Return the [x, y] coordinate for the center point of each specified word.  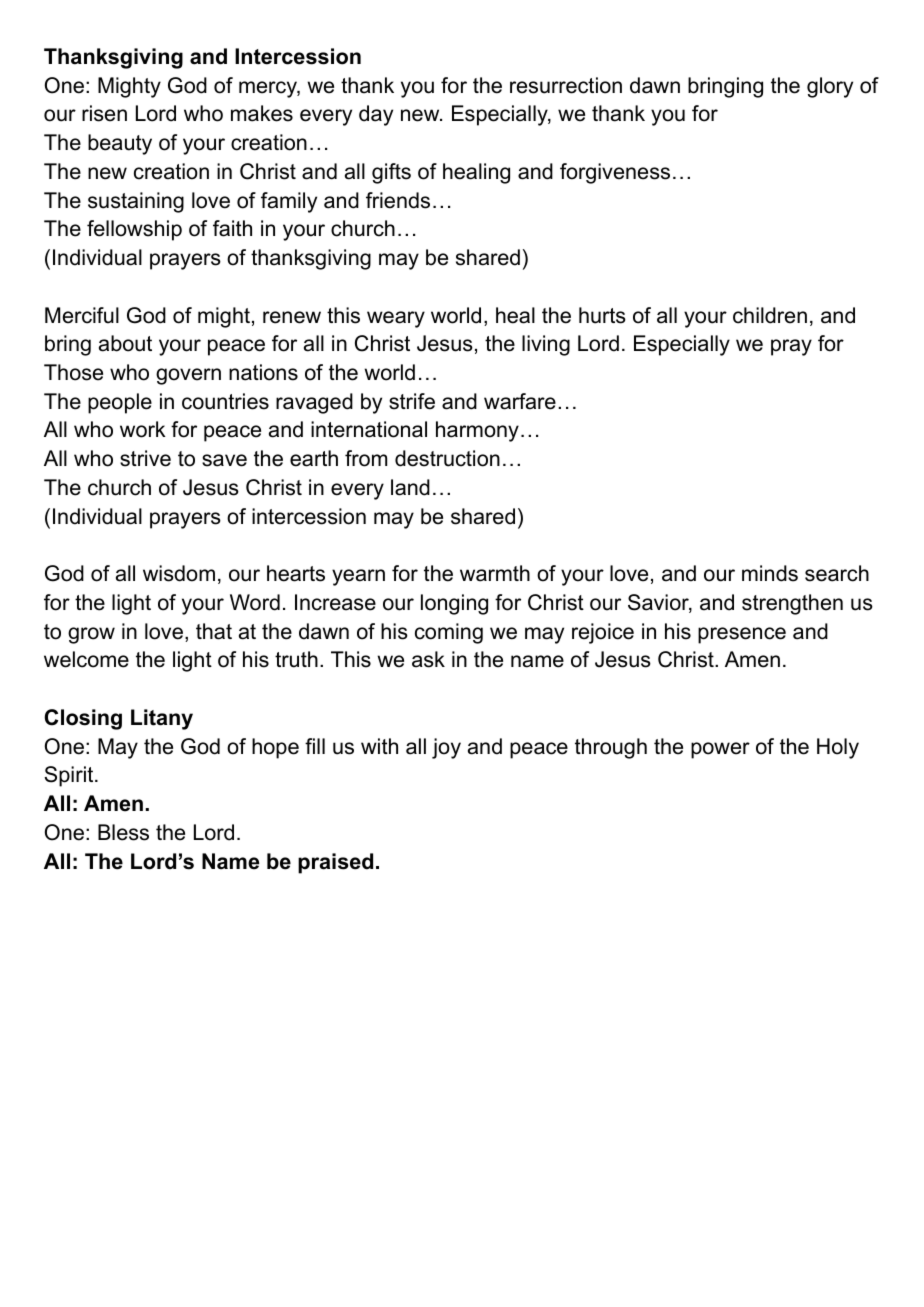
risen [104, 113]
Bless [123, 832]
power [720, 750]
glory [830, 87]
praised [335, 863]
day [376, 115]
